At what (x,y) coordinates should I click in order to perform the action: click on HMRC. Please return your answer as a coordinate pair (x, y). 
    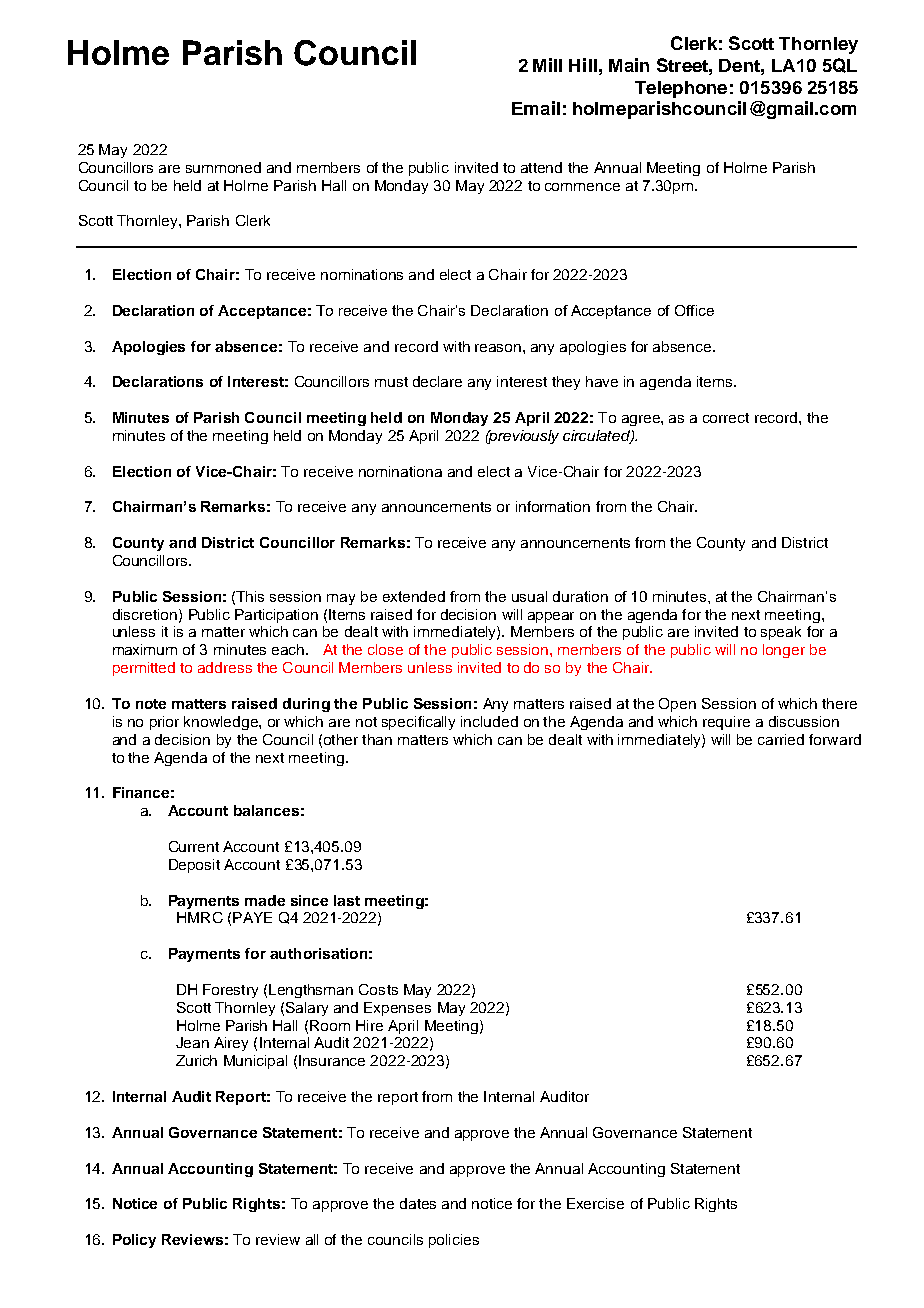
    Looking at the image, I should click on (200, 917).
